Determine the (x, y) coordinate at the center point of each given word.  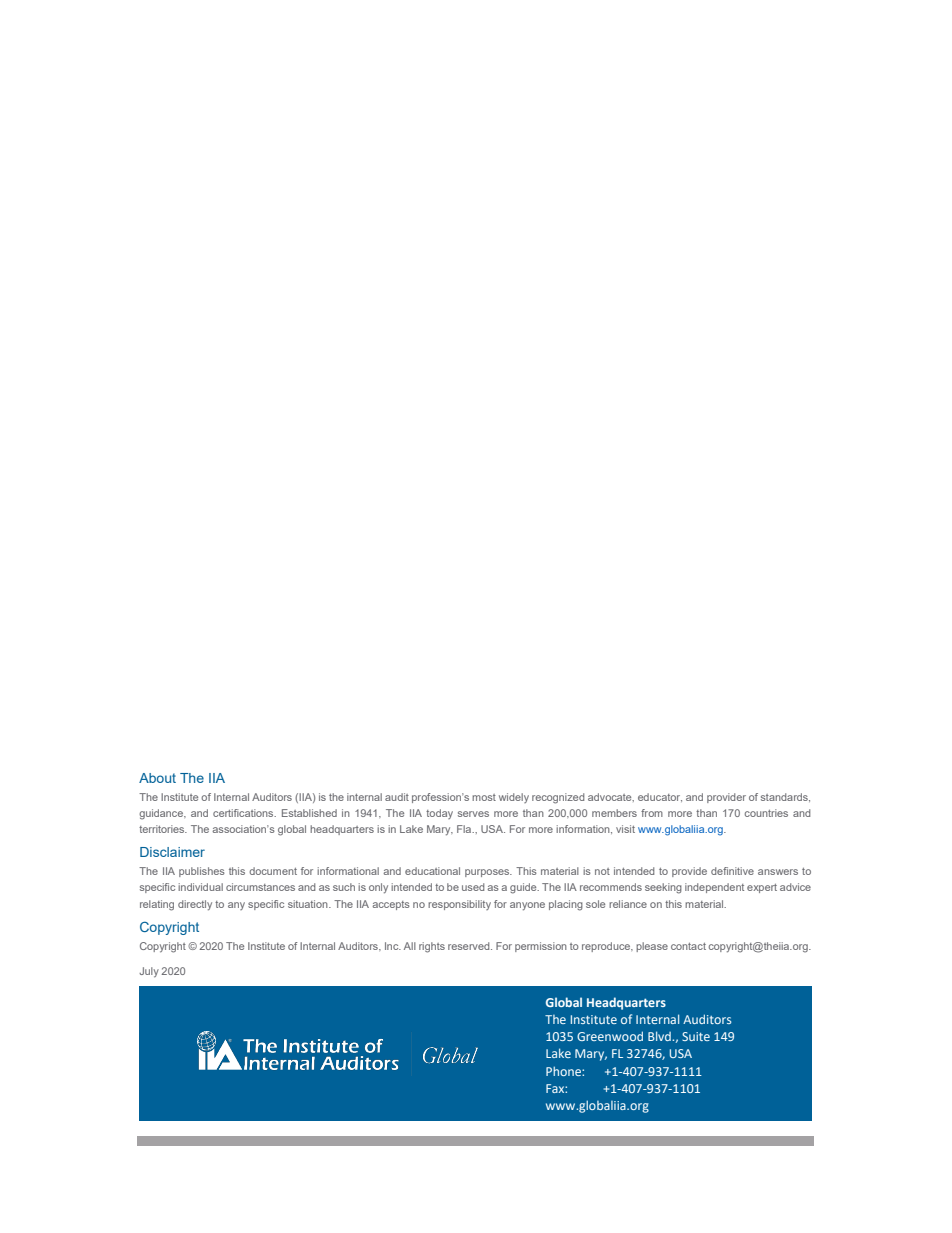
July (149, 972)
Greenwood (610, 1036)
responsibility (459, 905)
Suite (696, 1036)
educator (660, 797)
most (484, 797)
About (157, 778)
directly (195, 905)
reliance (628, 904)
